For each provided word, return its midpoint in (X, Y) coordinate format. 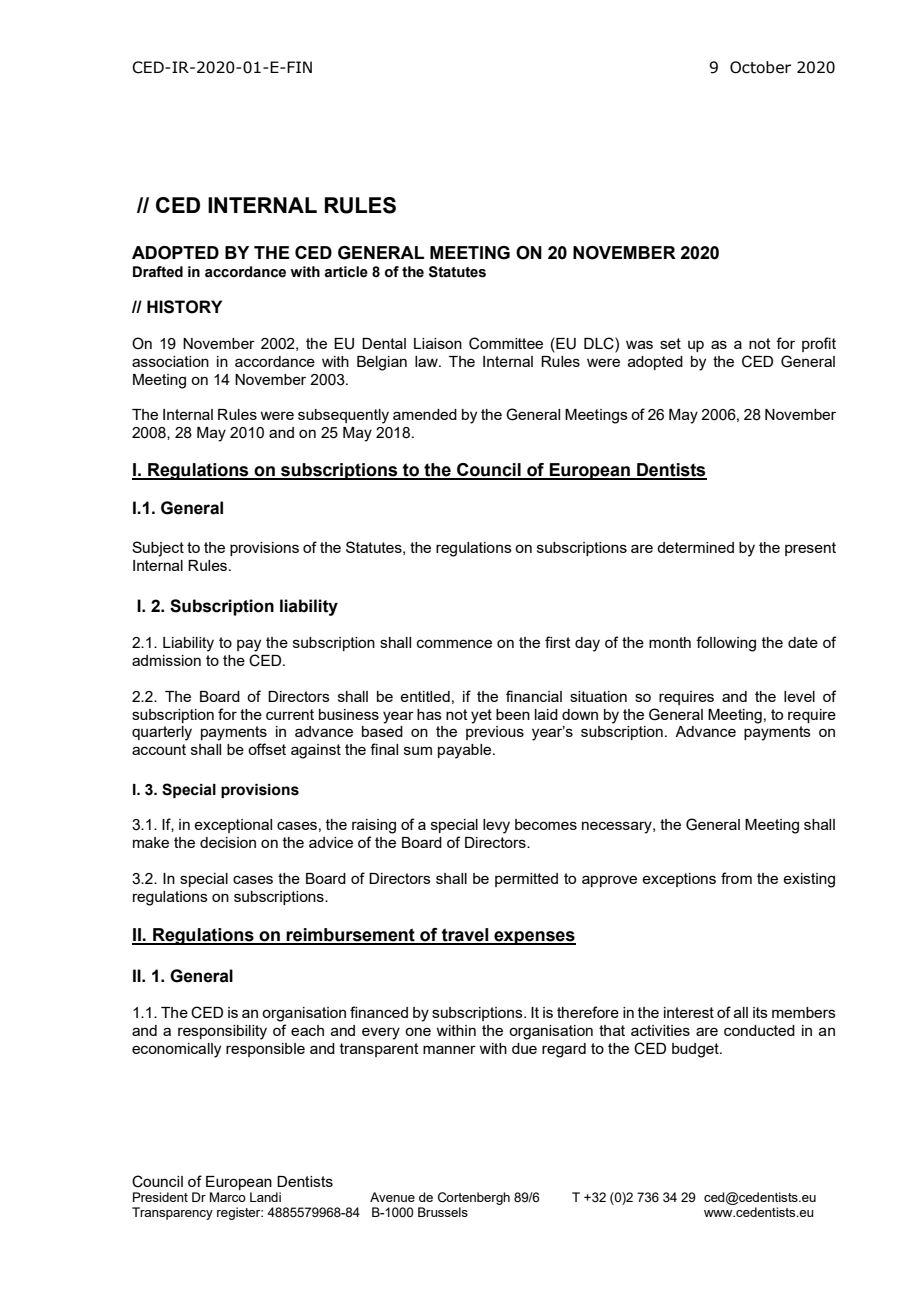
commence (454, 643)
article (346, 272)
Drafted (158, 272)
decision (228, 842)
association (170, 361)
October (760, 67)
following (726, 644)
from (736, 878)
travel (465, 936)
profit (819, 344)
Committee (506, 343)
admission (166, 660)
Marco (228, 1197)
